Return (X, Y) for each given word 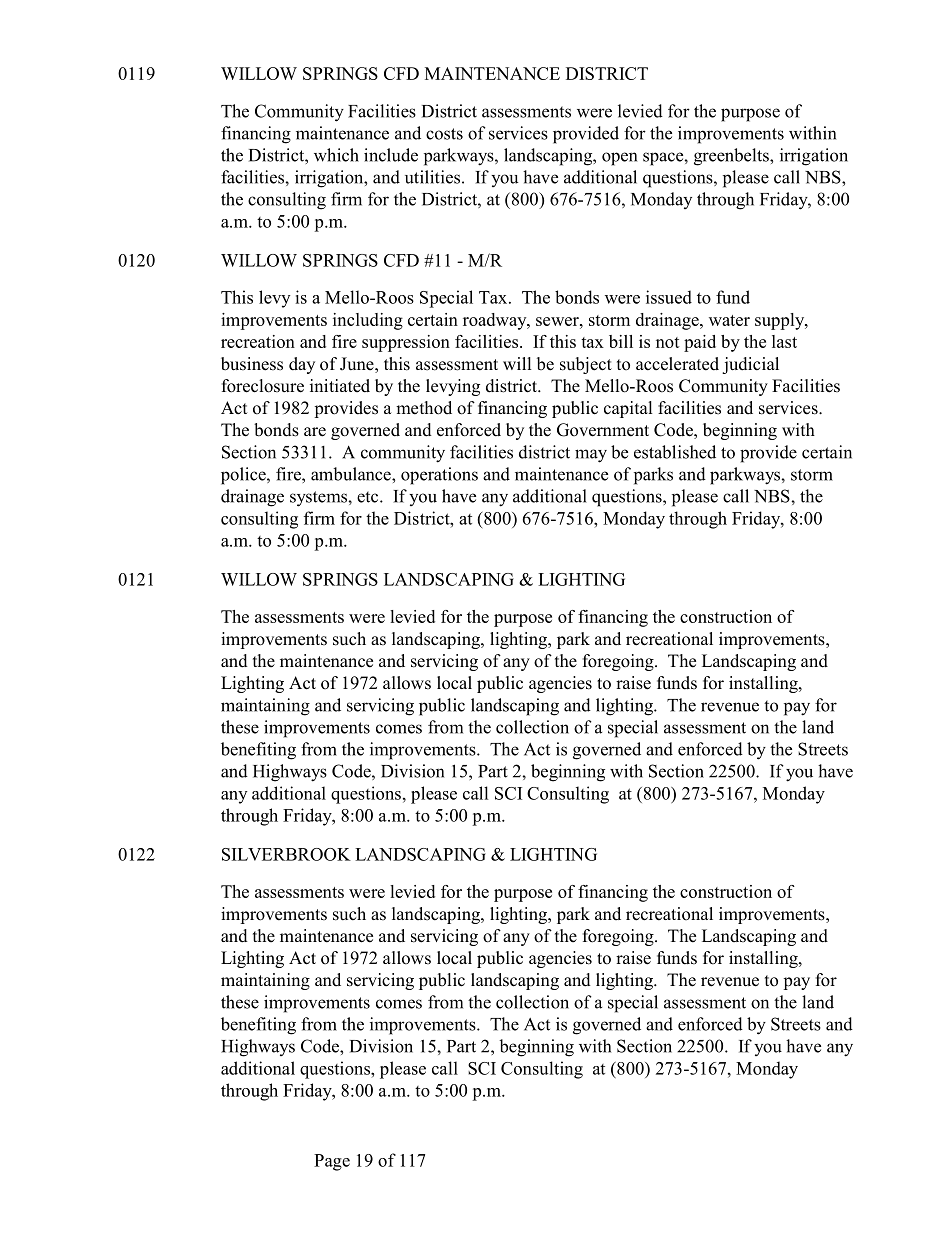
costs (444, 134)
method (424, 408)
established (675, 452)
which (336, 155)
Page (332, 1162)
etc (369, 497)
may (591, 456)
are (315, 432)
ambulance (352, 474)
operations (439, 476)
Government (603, 430)
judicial (750, 365)
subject (586, 365)
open (619, 159)
